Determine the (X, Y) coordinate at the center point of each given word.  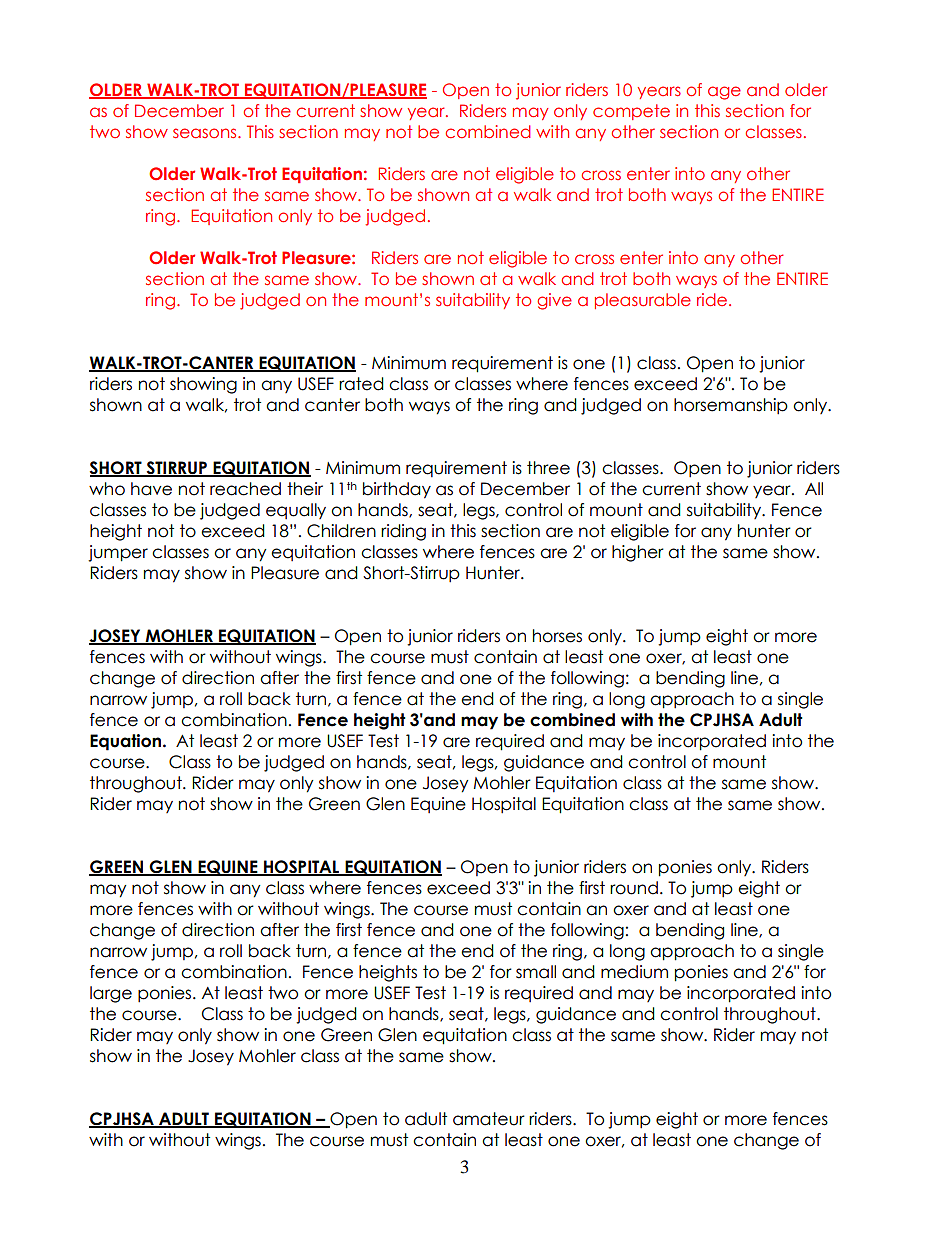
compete (631, 112)
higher (638, 553)
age (724, 93)
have (151, 489)
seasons (206, 133)
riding (403, 532)
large (111, 994)
